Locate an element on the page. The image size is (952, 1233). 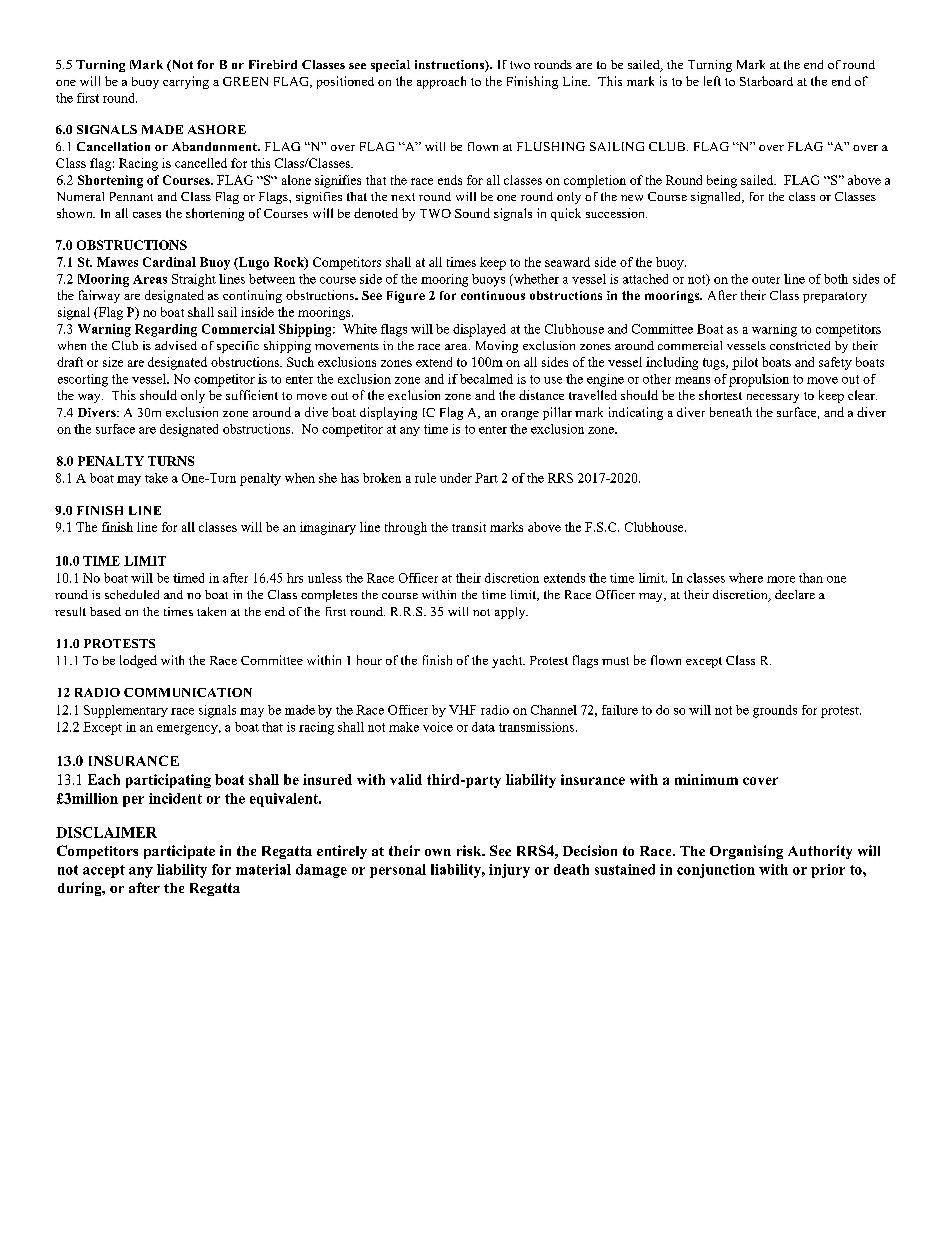
under is located at coordinates (456, 478).
